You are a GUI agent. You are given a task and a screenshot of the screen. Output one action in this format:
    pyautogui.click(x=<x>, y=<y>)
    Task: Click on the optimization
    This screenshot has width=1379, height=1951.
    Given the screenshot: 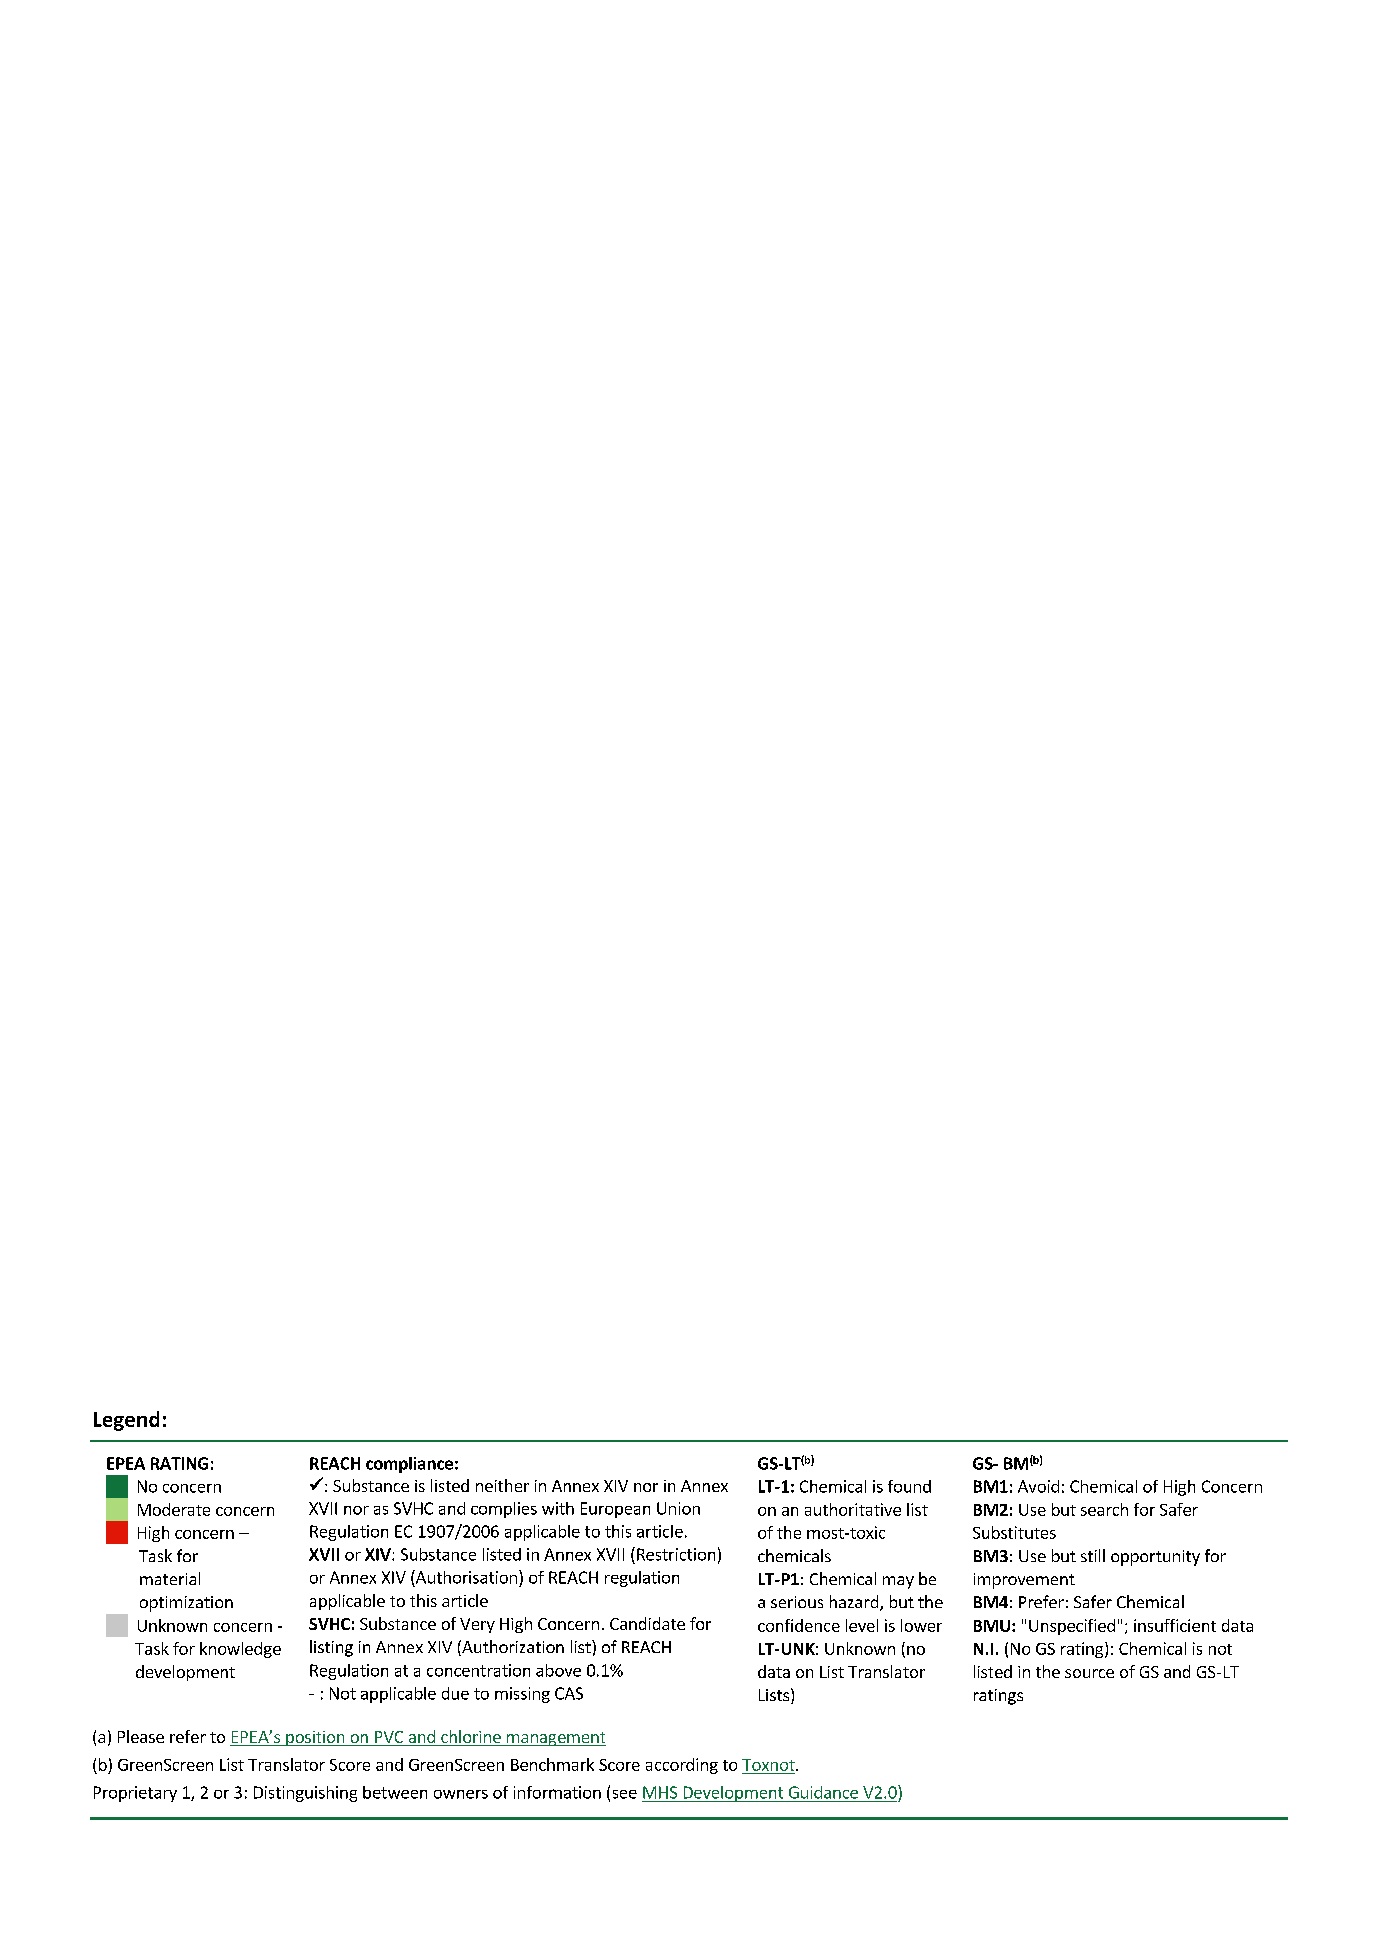 What is the action you would take?
    pyautogui.click(x=186, y=1604)
